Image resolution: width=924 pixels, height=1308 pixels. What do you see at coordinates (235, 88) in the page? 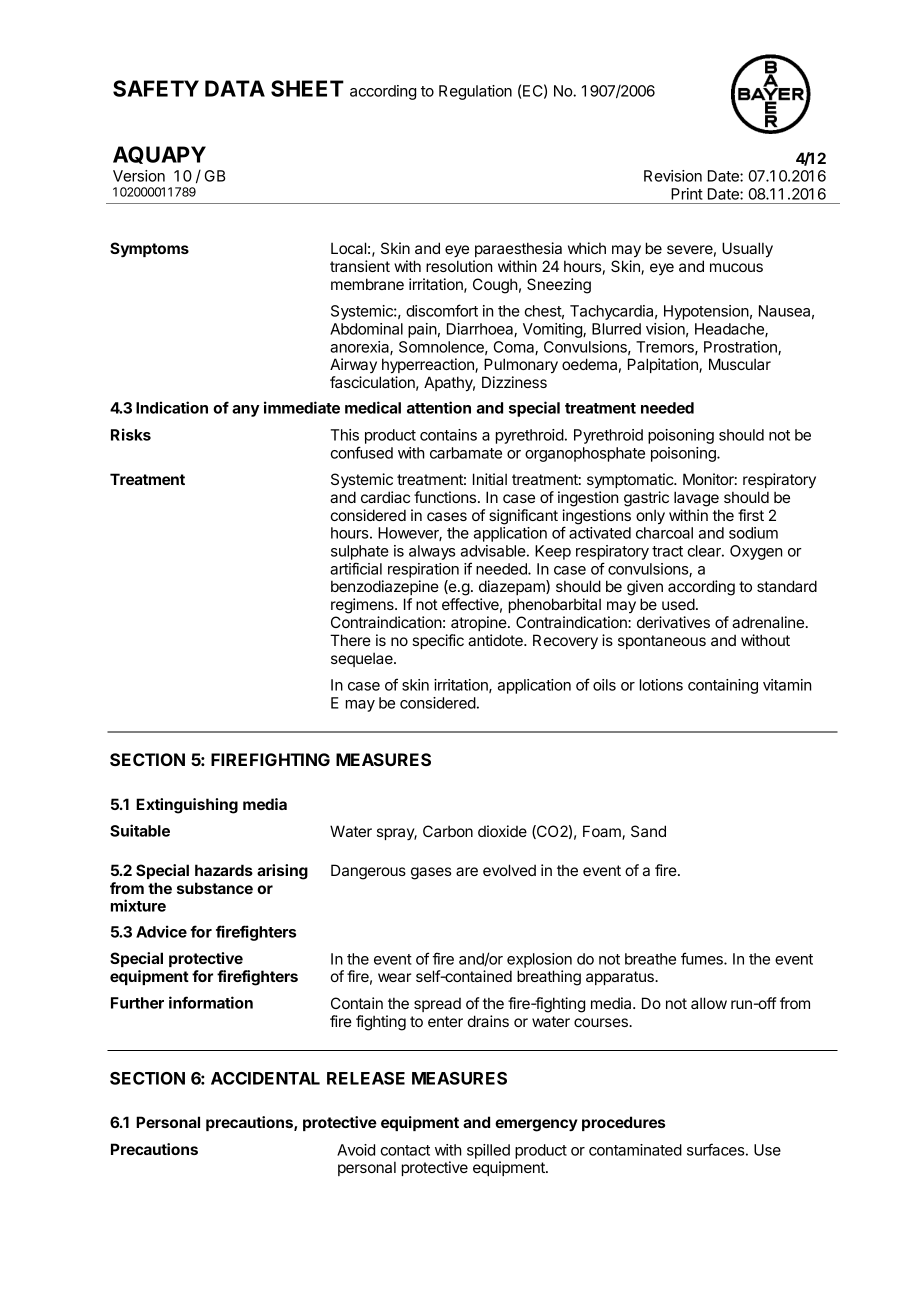
I see `DATA` at bounding box center [235, 88].
